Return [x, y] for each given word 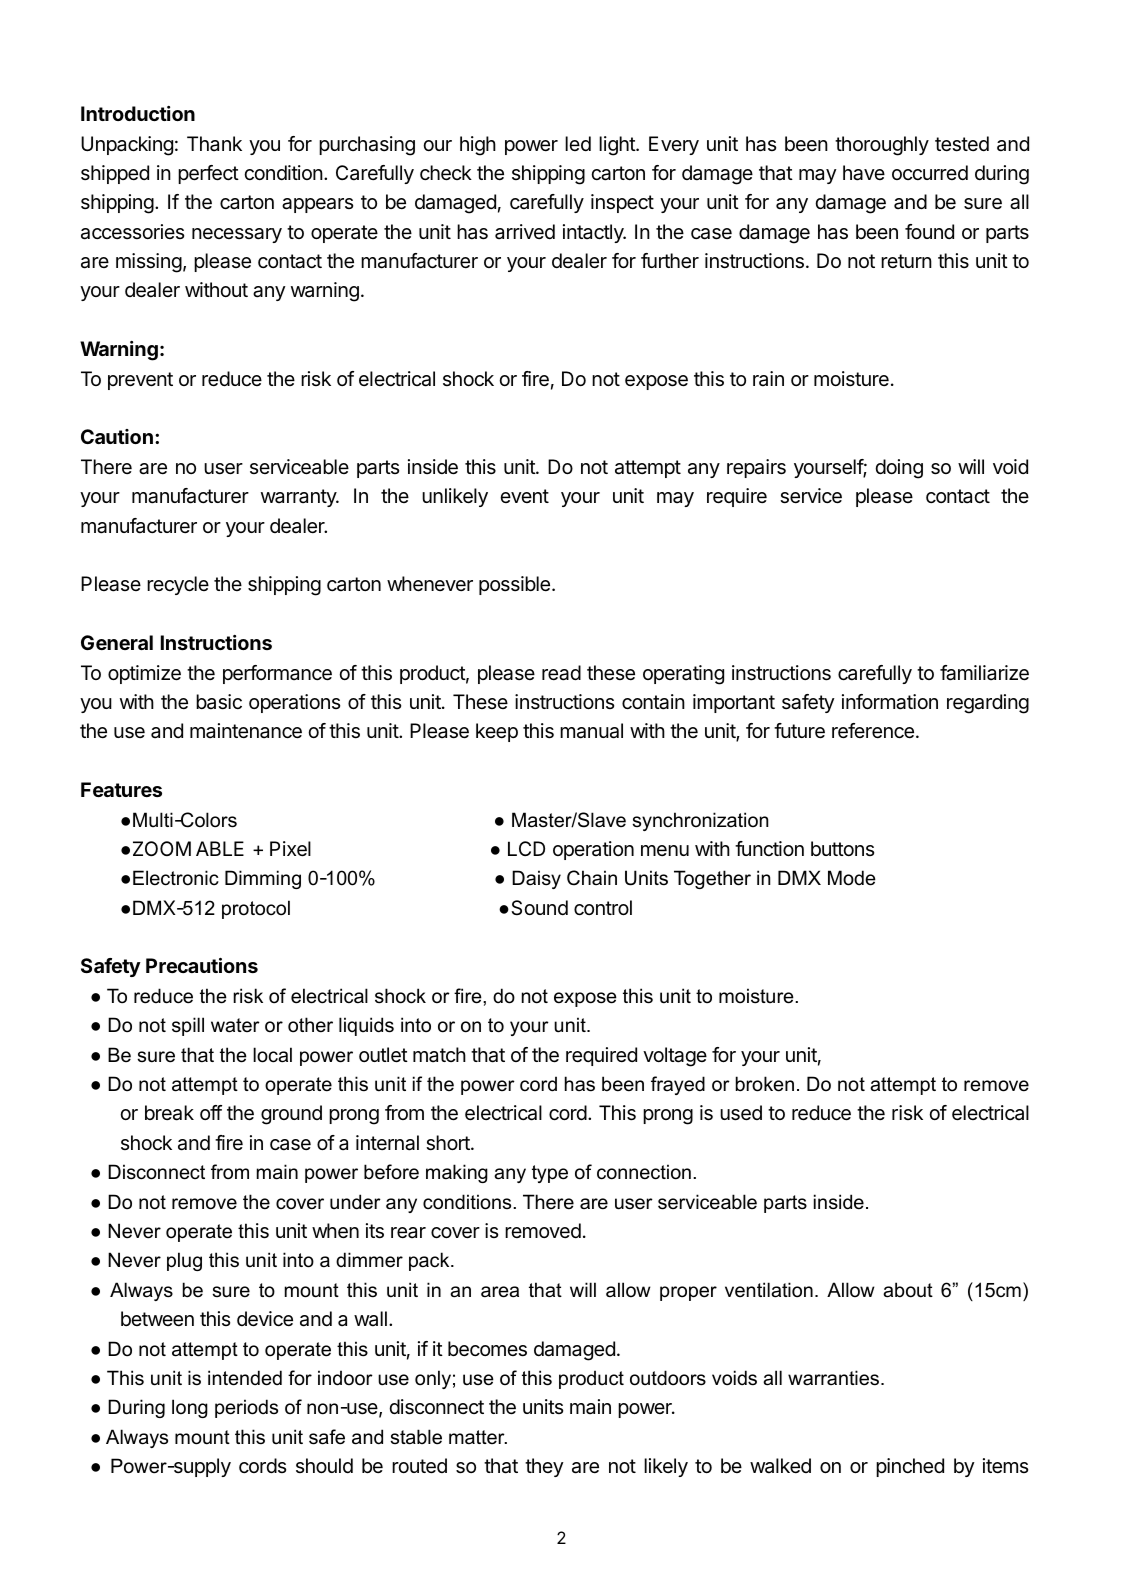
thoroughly [882, 146]
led [578, 143]
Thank [214, 144]
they [544, 1467]
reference [873, 731]
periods [246, 1408]
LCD [526, 848]
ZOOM [162, 848]
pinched [910, 1467]
